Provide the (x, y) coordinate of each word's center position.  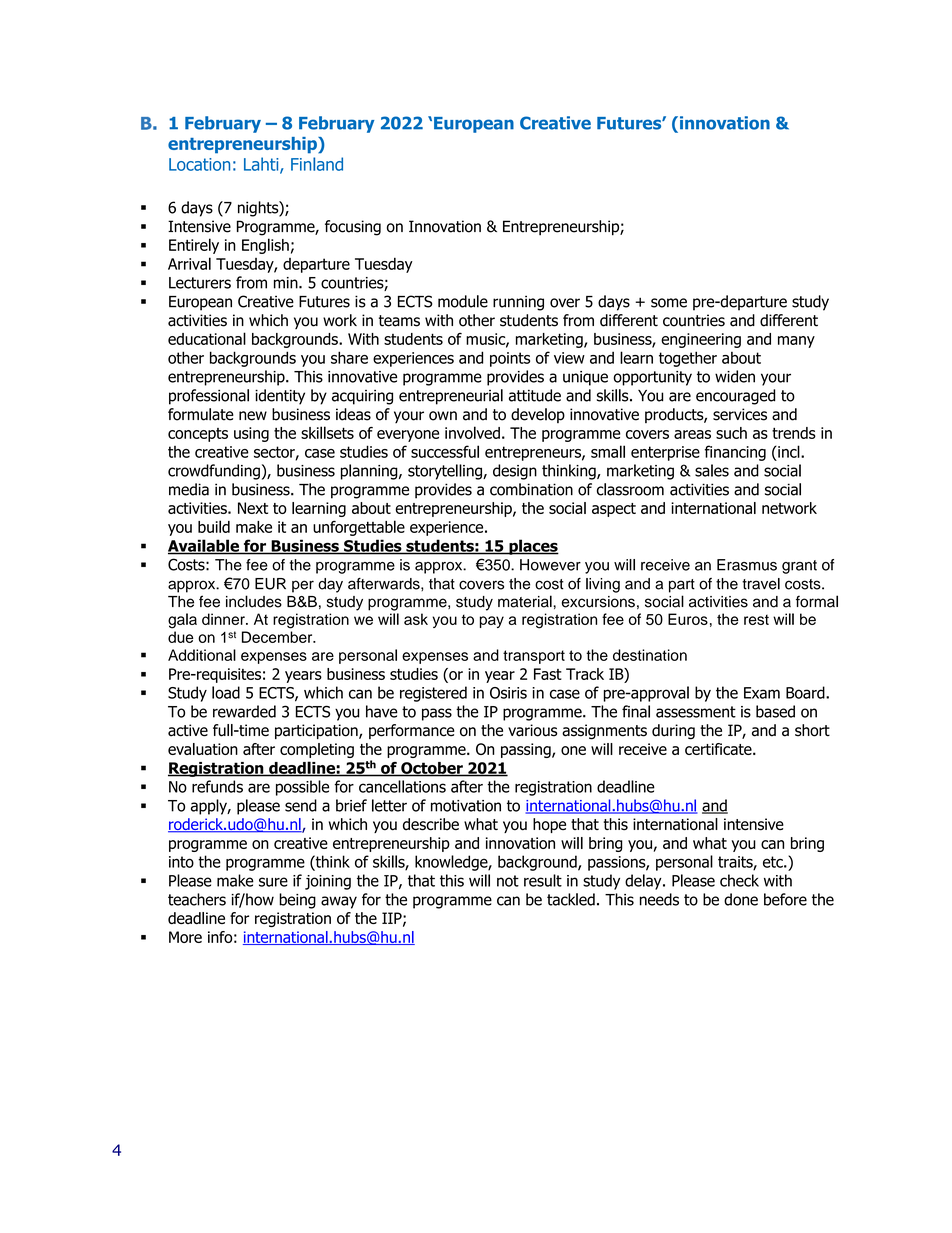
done (741, 899)
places (533, 547)
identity (280, 397)
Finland (317, 164)
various (532, 730)
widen (735, 376)
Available (204, 546)
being (297, 901)
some (669, 303)
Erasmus (747, 565)
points (510, 359)
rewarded (244, 711)
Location (199, 164)
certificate (719, 749)
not (508, 881)
